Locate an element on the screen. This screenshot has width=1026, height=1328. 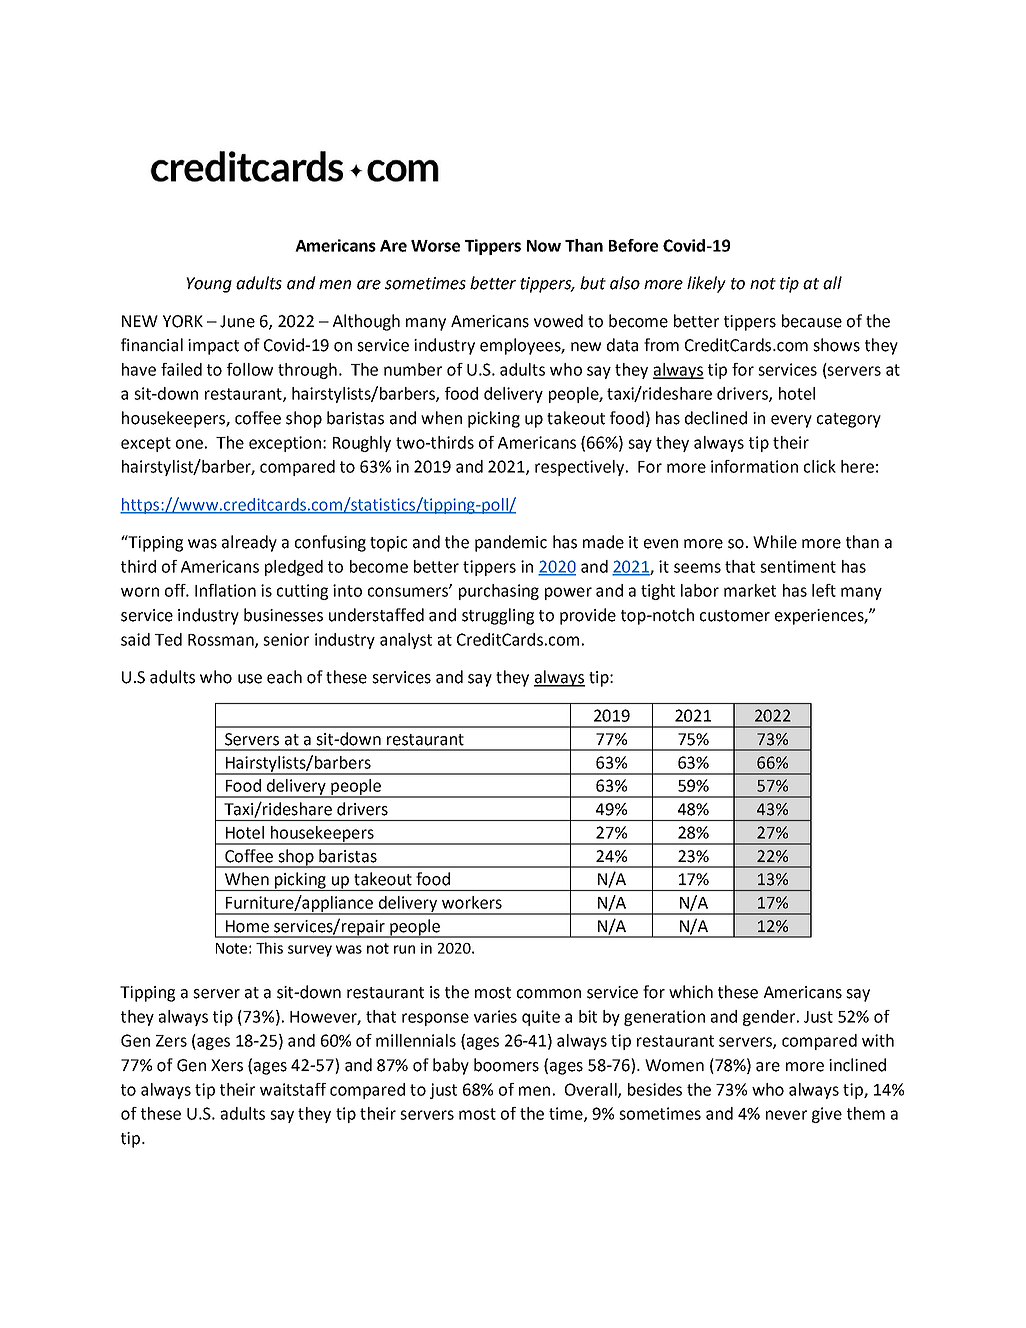
struggling is located at coordinates (498, 616).
